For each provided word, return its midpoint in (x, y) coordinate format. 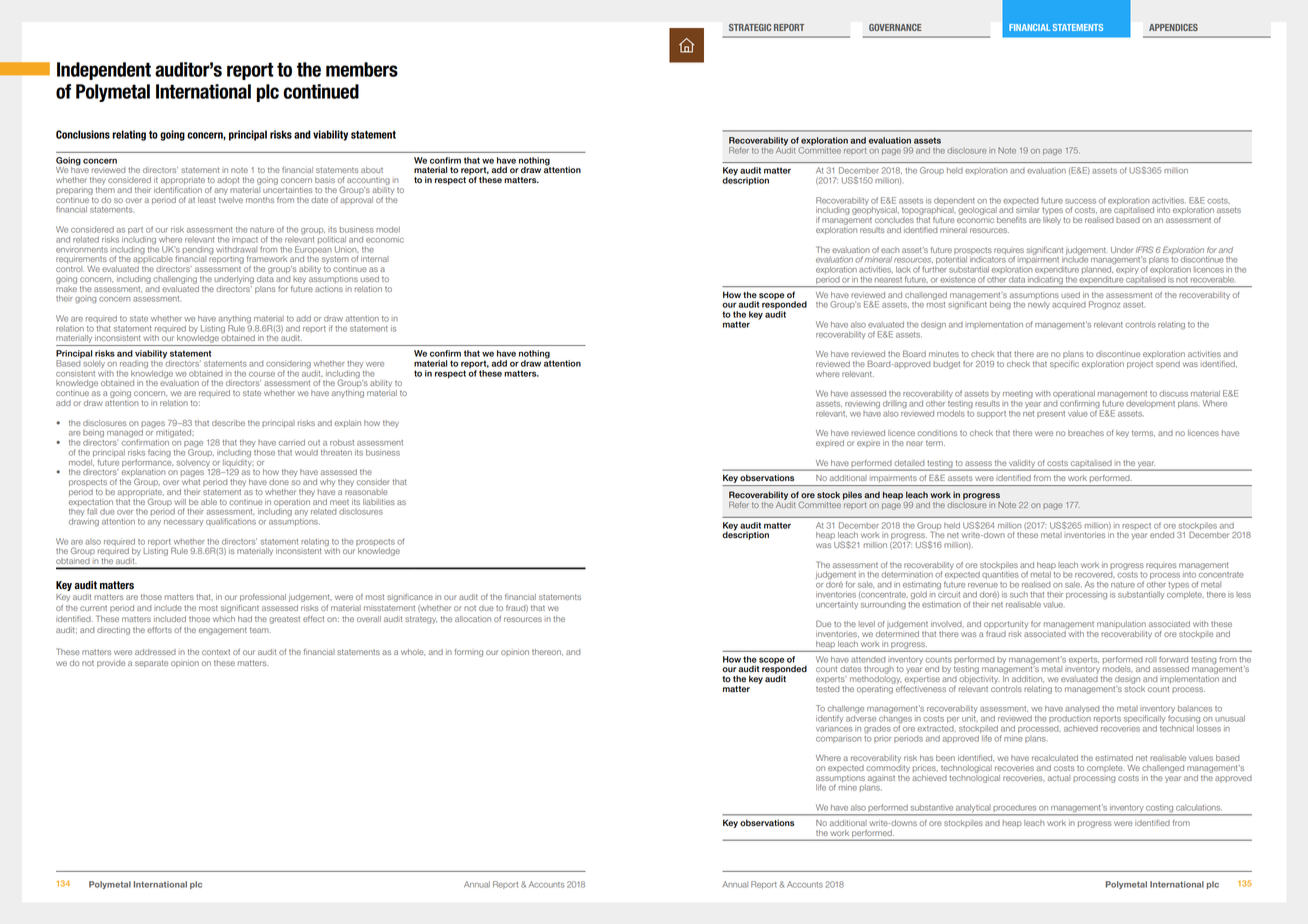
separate (151, 664)
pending (198, 250)
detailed (909, 463)
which (224, 619)
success (1080, 201)
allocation (473, 619)
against (881, 779)
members (362, 69)
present (1051, 414)
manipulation (1121, 625)
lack (903, 269)
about (372, 170)
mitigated (173, 433)
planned (1097, 270)
